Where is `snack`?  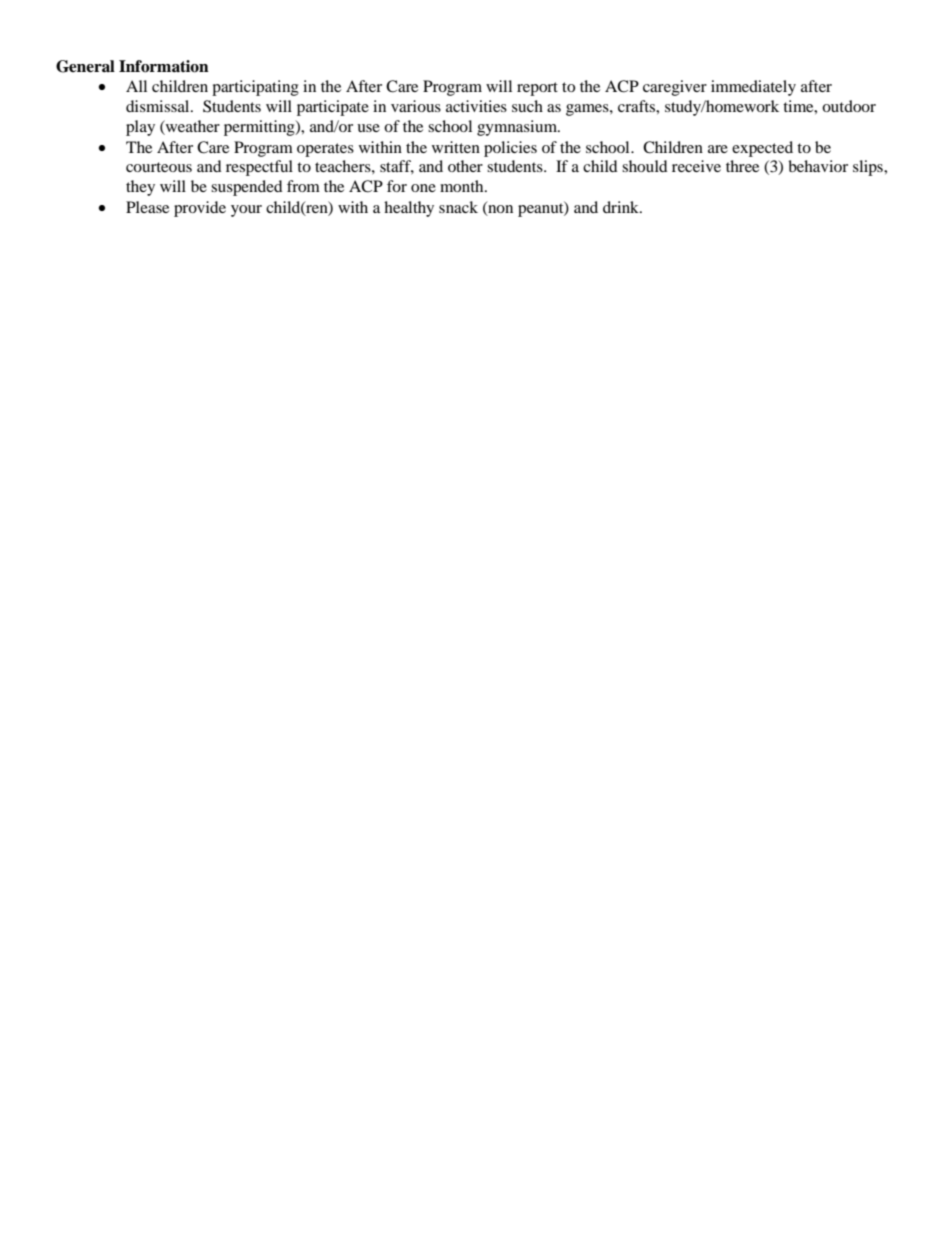
snack is located at coordinates (458, 207).
